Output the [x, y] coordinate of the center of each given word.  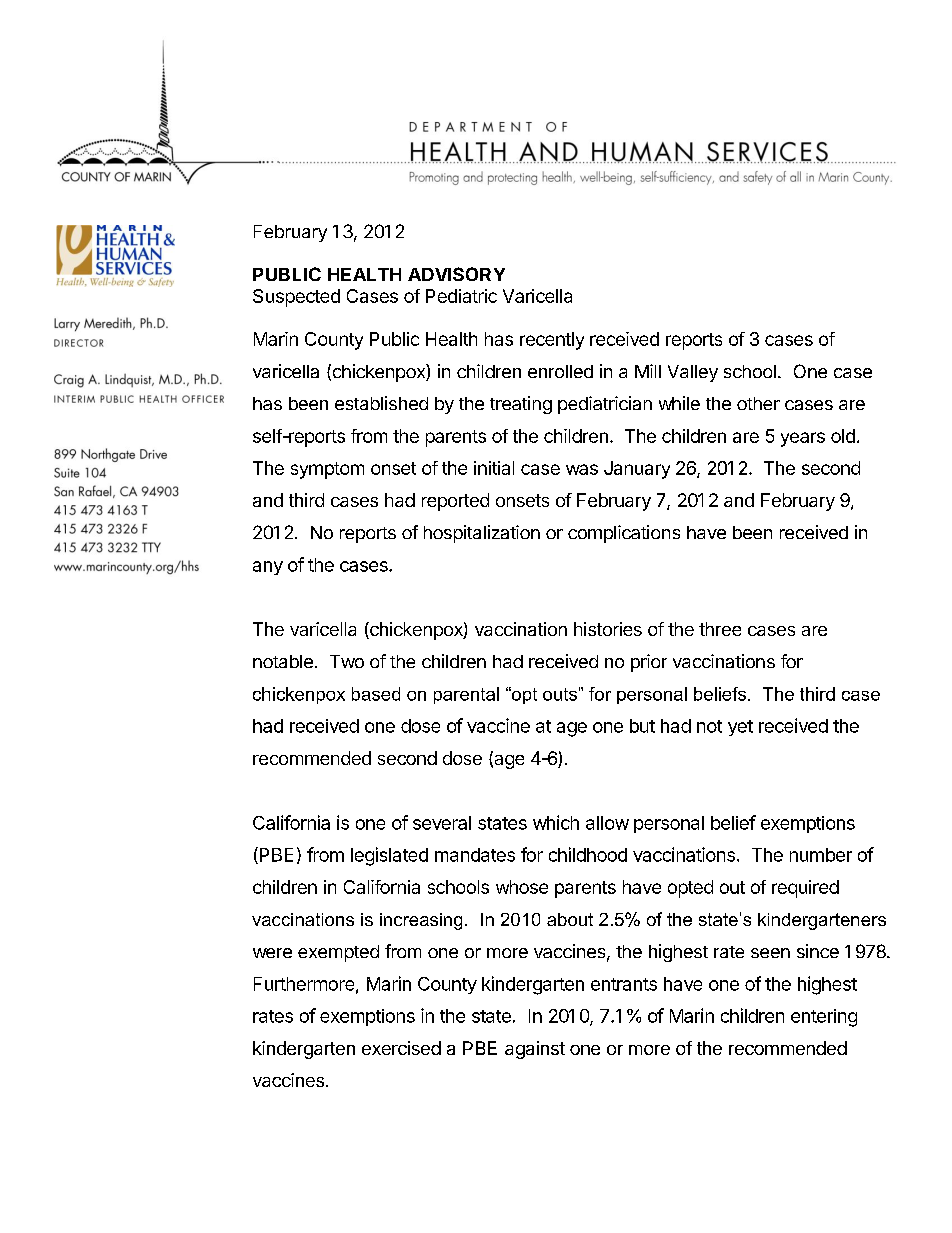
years [803, 439]
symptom [327, 470]
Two [347, 661]
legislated [389, 856]
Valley [693, 373]
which [556, 822]
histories [608, 629]
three [720, 629]
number [821, 855]
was [582, 469]
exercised [401, 1048]
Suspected [296, 298]
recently [552, 341]
